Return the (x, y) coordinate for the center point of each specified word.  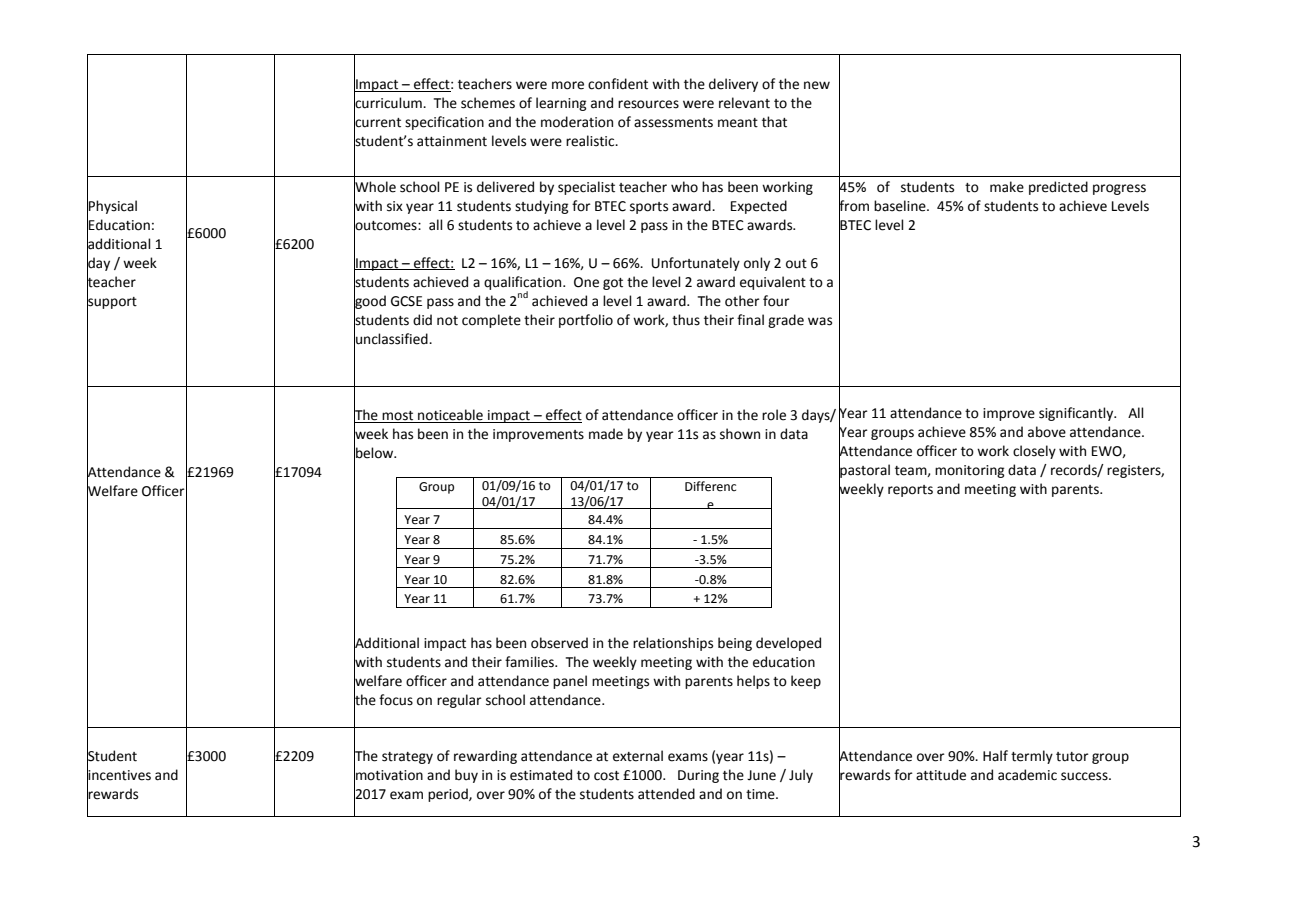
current (377, 122)
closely (1034, 452)
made (606, 434)
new (817, 85)
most (398, 417)
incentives (119, 775)
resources (648, 104)
